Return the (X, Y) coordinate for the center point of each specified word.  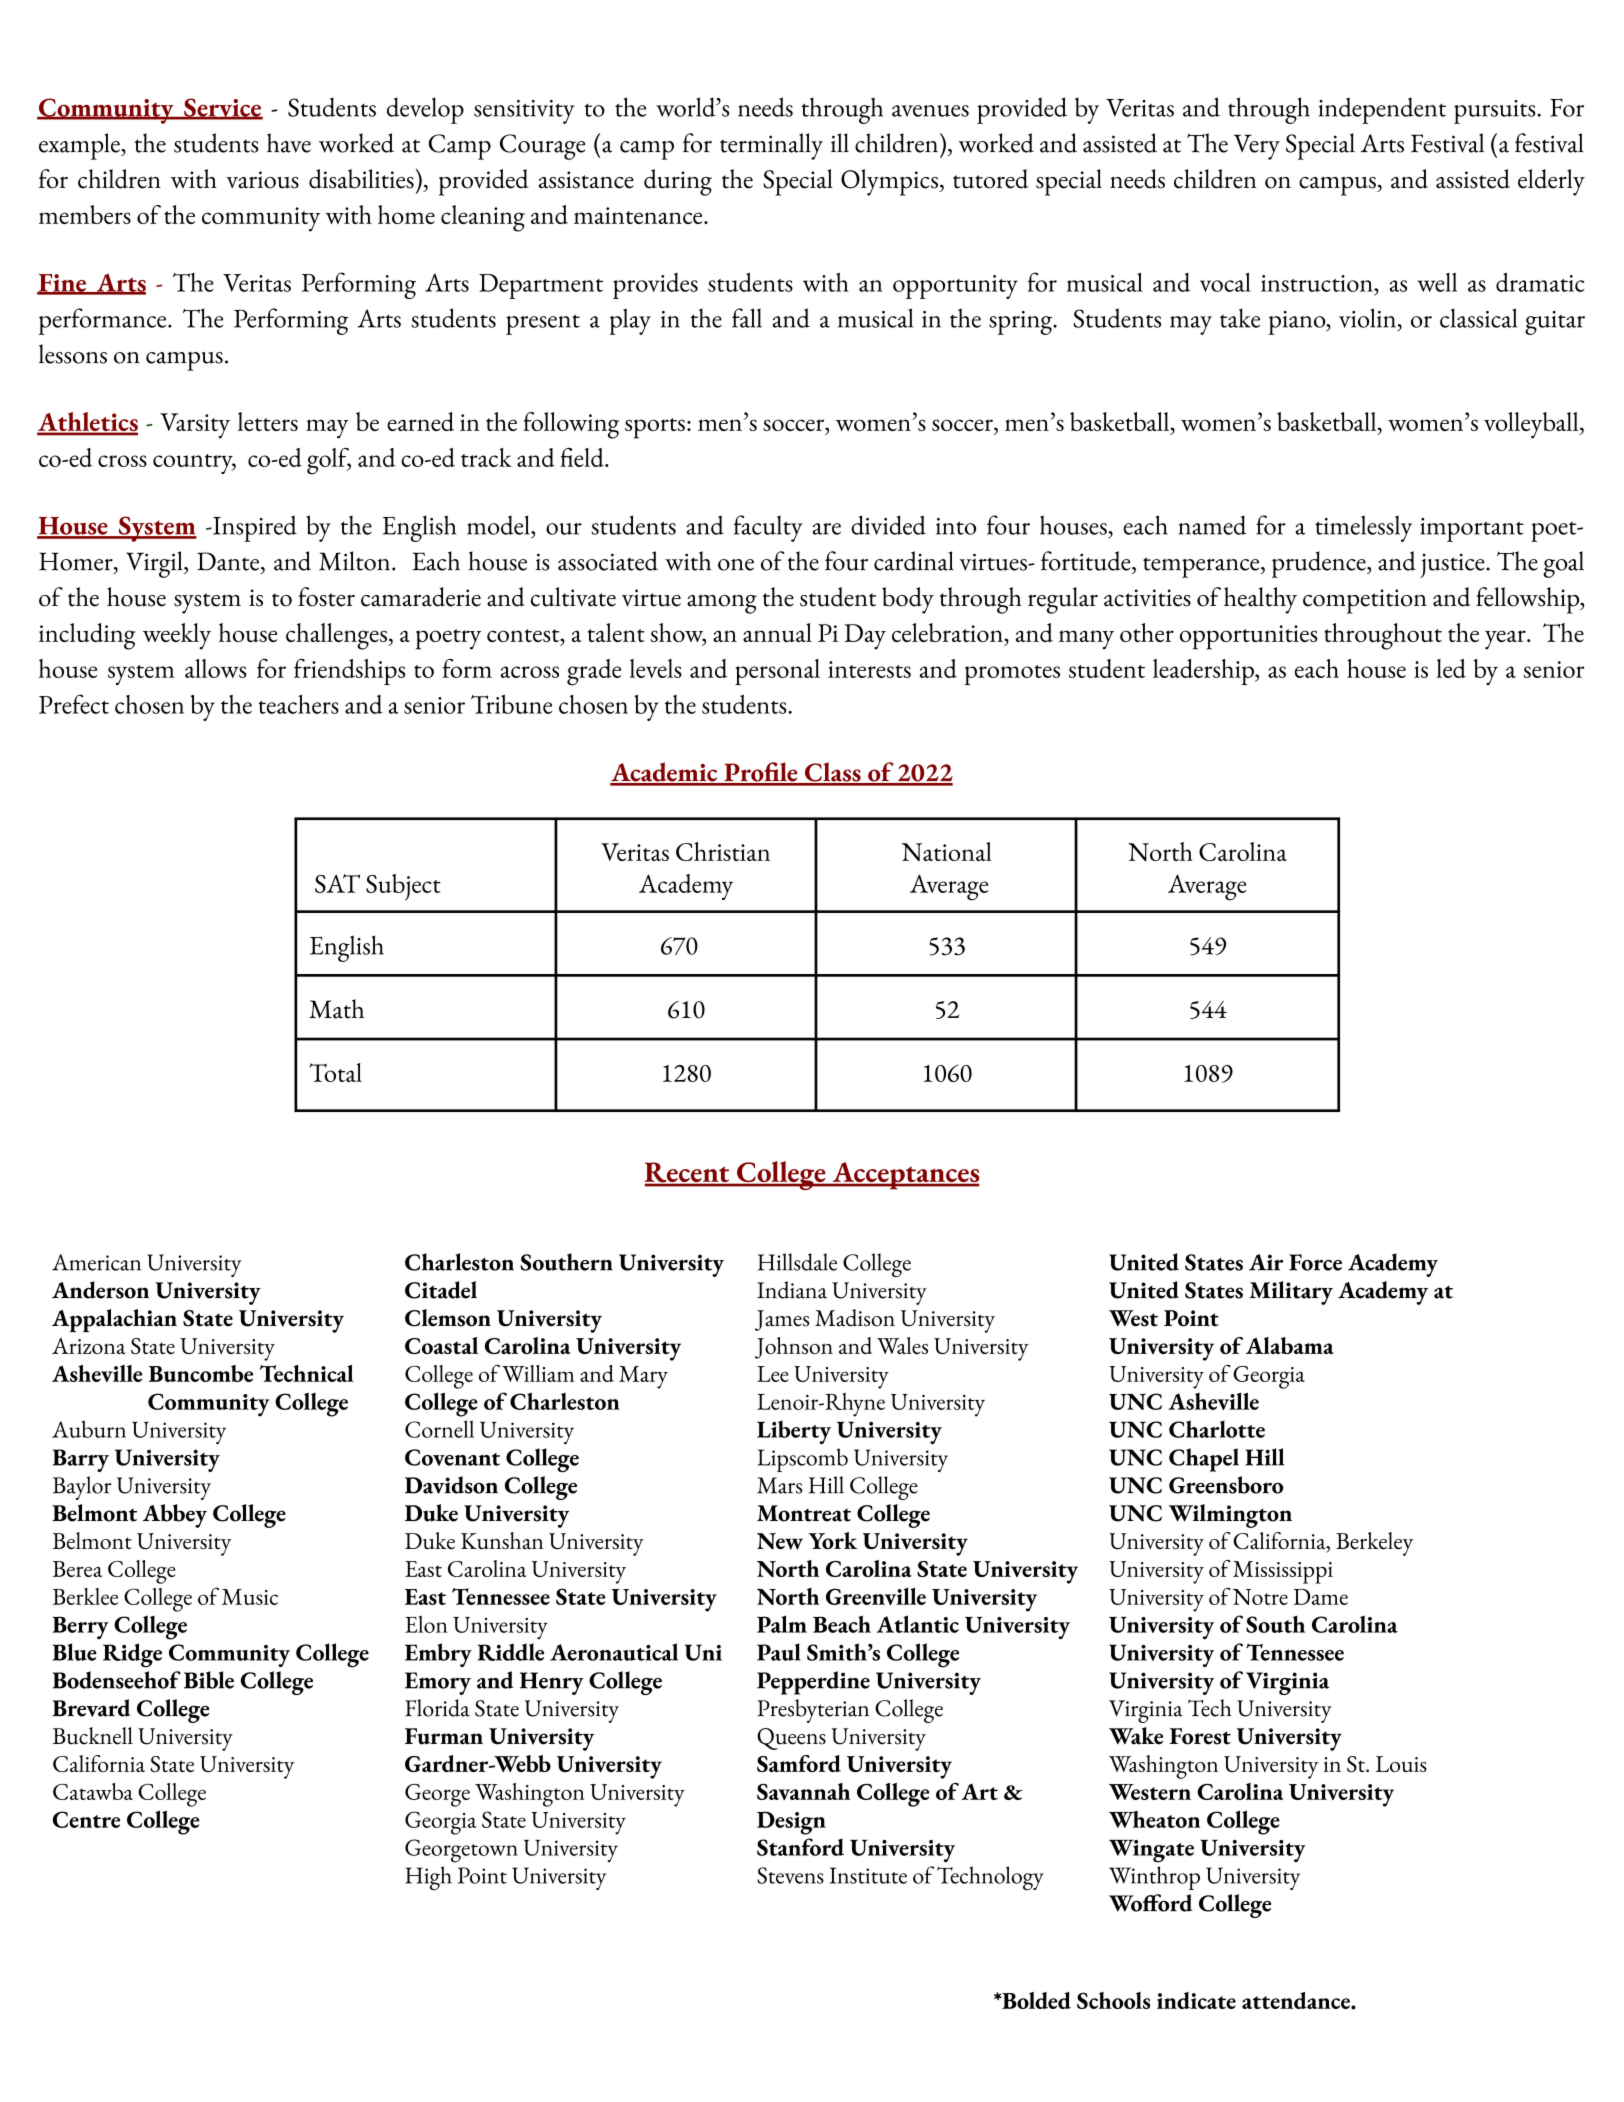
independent (1382, 110)
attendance (1297, 2000)
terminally (771, 146)
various (262, 180)
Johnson (794, 1348)
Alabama (1290, 1345)
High (428, 1878)
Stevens (790, 1875)
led (1451, 668)
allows (215, 668)
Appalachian (114, 1320)
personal (777, 672)
